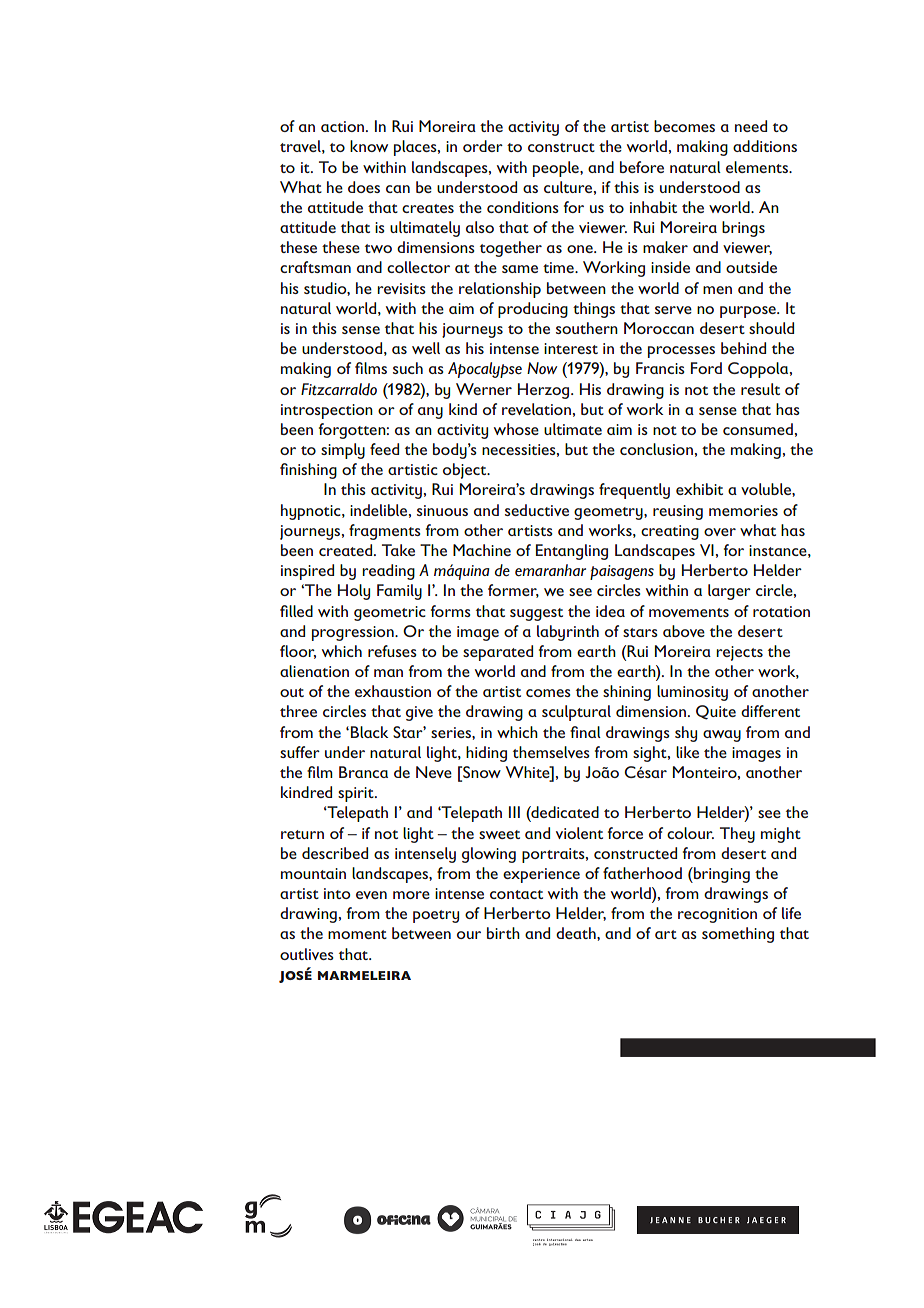  What do you see at coordinates (347, 550) in the image?
I see `created` at bounding box center [347, 550].
